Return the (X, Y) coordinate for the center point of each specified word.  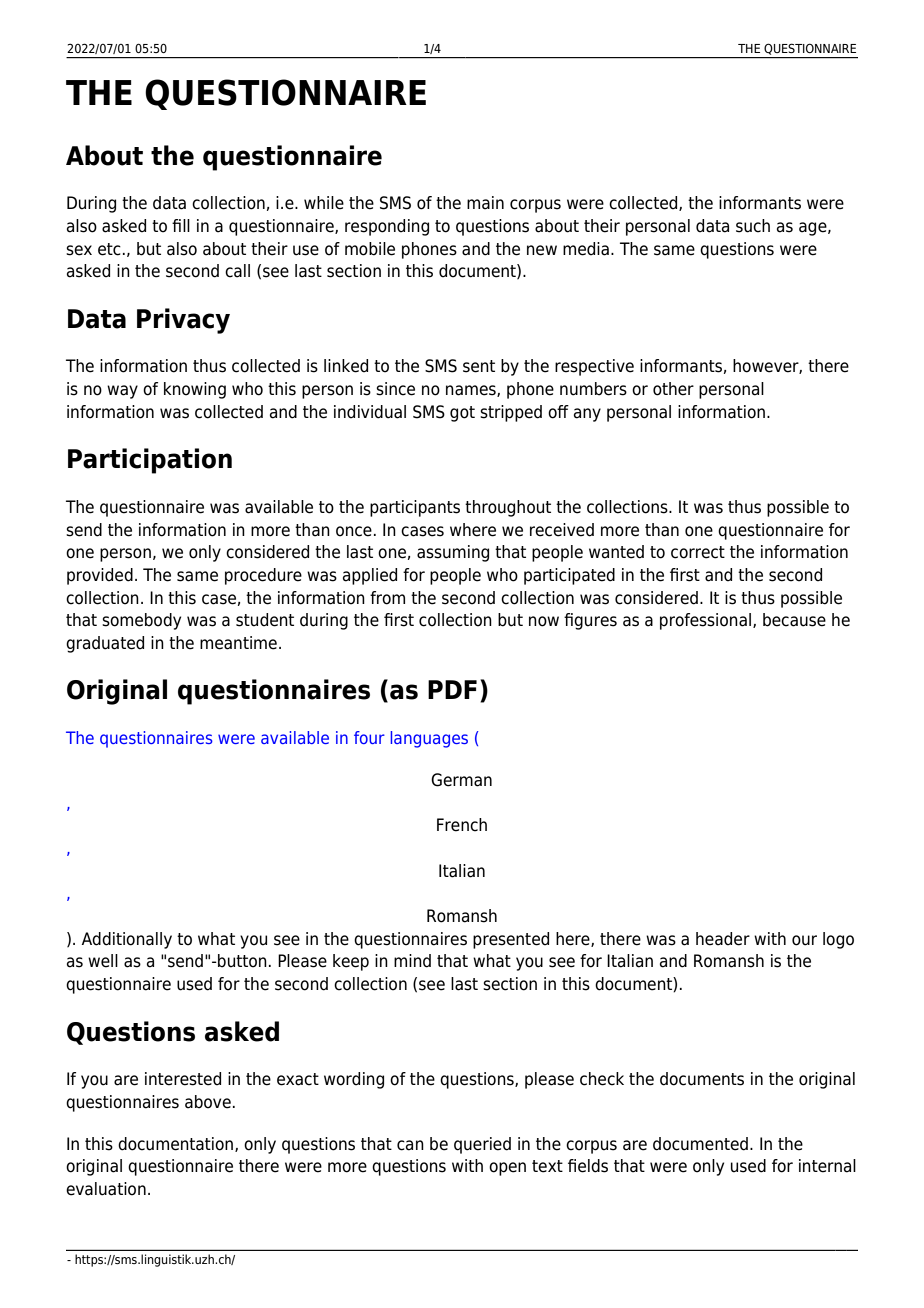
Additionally (127, 940)
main (485, 203)
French (462, 825)
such (753, 226)
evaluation (106, 1189)
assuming (453, 553)
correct (698, 552)
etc (109, 249)
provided (100, 576)
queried (482, 1145)
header (723, 939)
